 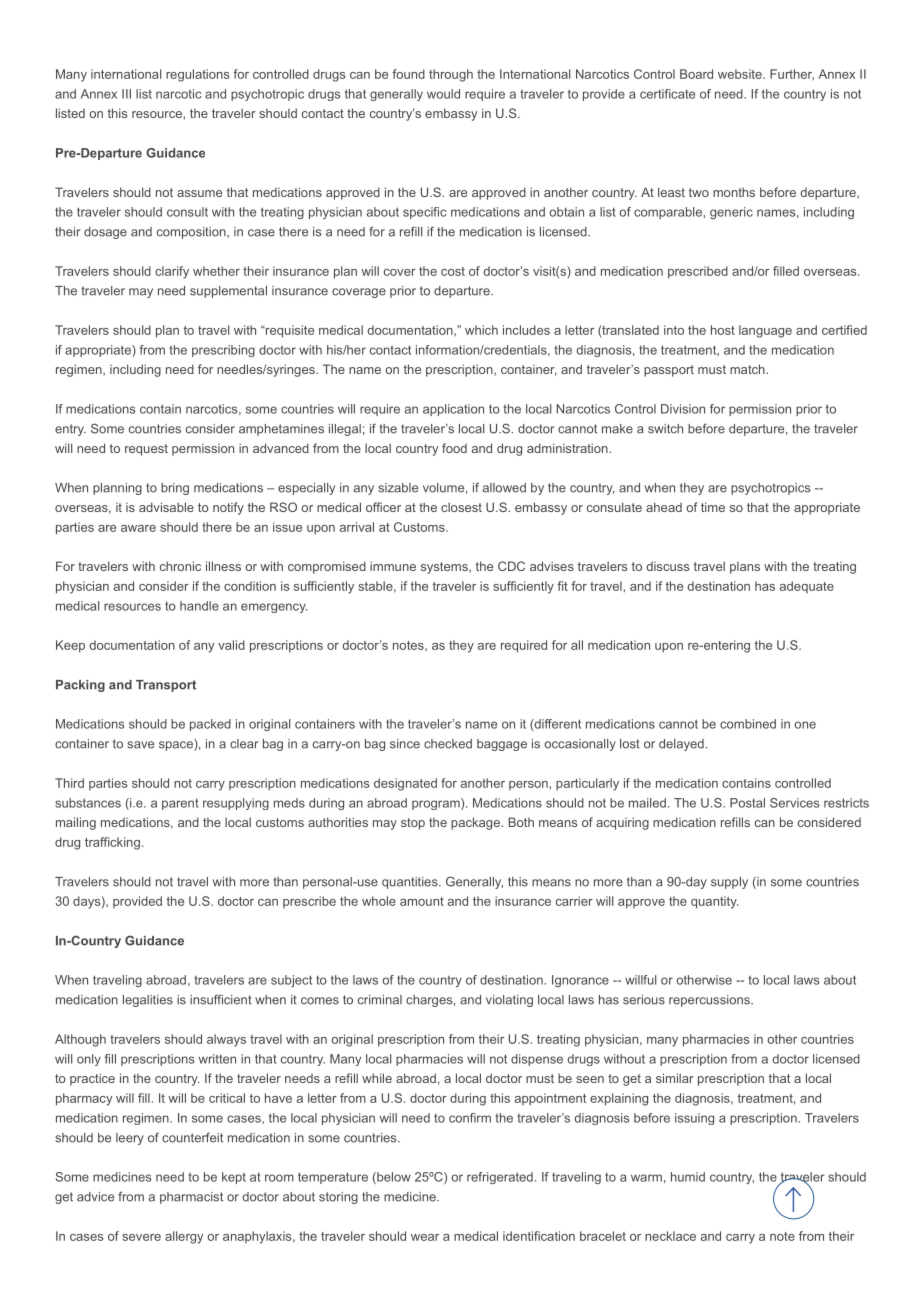 What do you see at coordinates (443, 488) in the screenshot?
I see `volume` at bounding box center [443, 488].
